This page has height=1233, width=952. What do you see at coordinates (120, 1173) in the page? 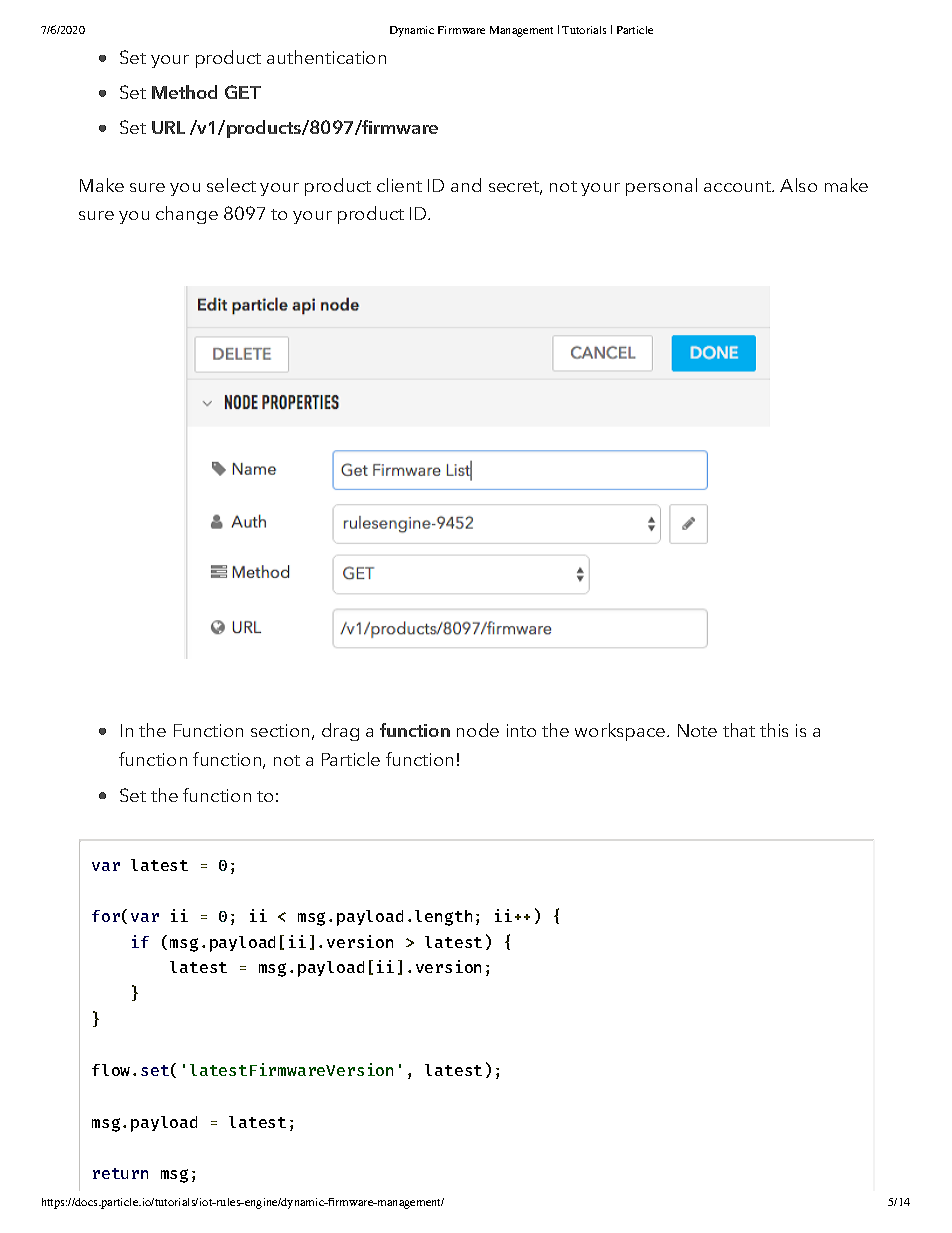
I see `return` at bounding box center [120, 1173].
